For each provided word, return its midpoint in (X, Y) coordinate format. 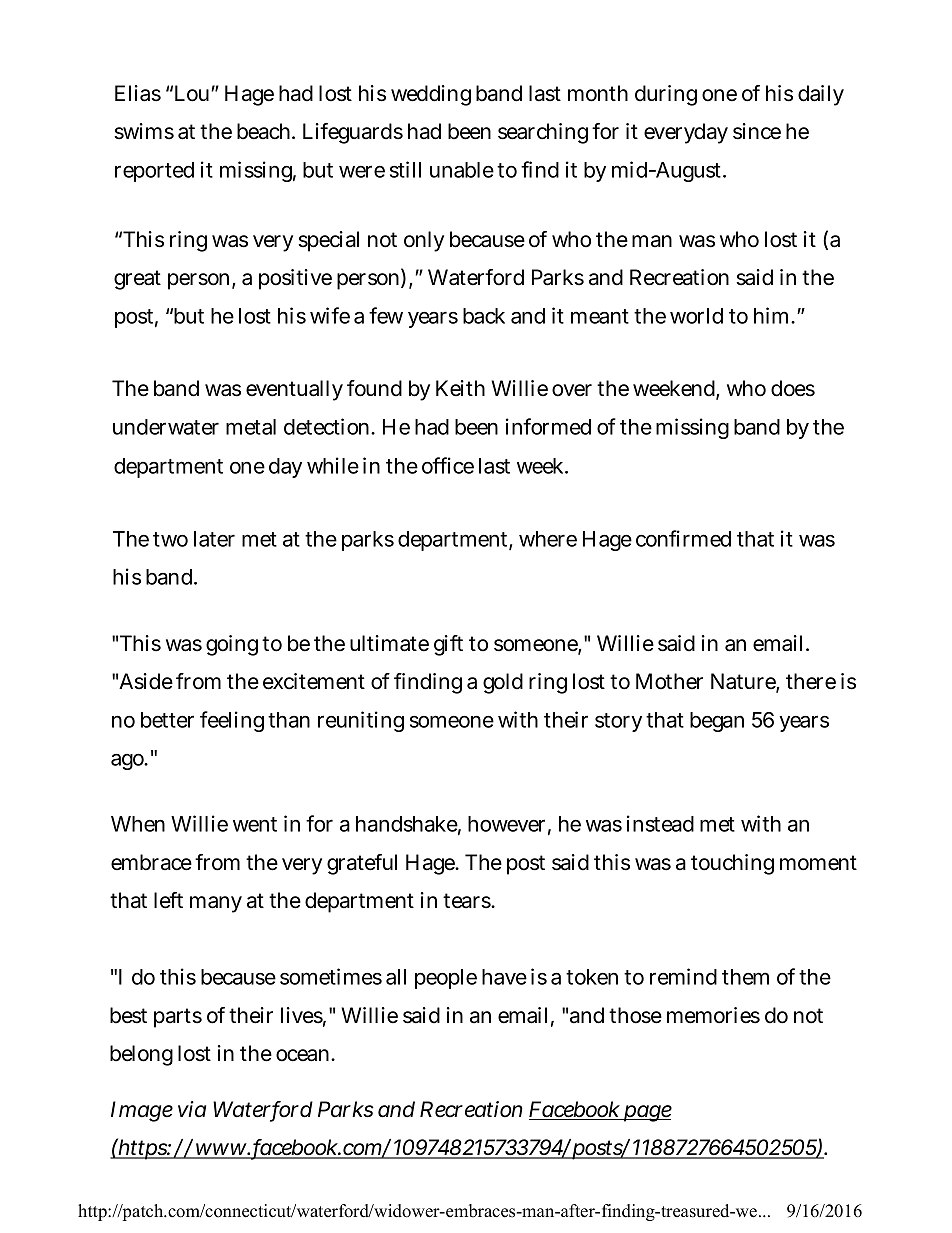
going (232, 645)
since (757, 131)
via (192, 1109)
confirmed (683, 538)
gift (448, 645)
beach (265, 131)
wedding (431, 95)
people (446, 979)
